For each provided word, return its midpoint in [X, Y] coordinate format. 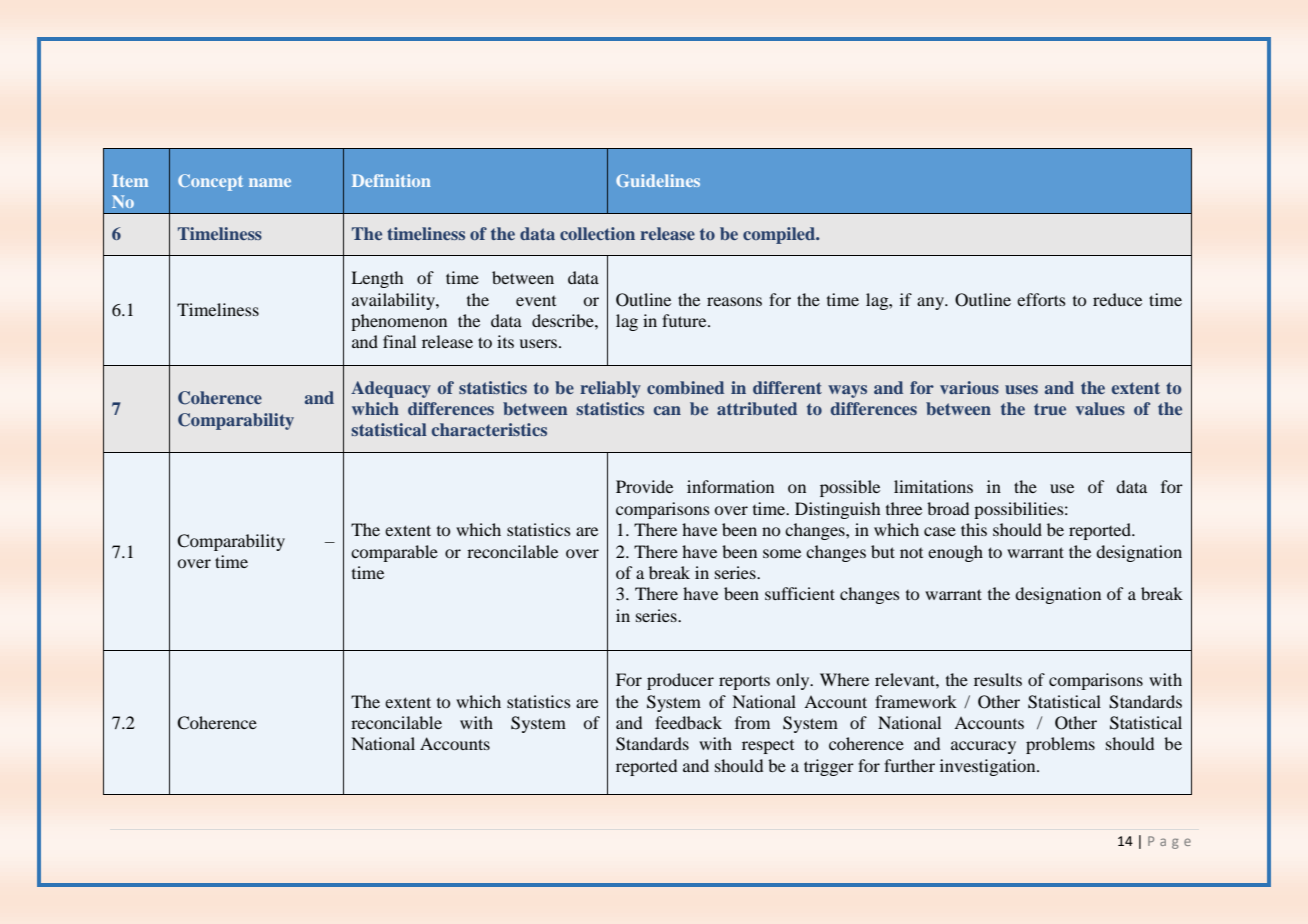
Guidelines [658, 180]
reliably [610, 389]
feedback [688, 722]
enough [955, 553]
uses [1021, 389]
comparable [394, 553]
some [782, 553]
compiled [780, 235]
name [270, 182]
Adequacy [391, 389]
